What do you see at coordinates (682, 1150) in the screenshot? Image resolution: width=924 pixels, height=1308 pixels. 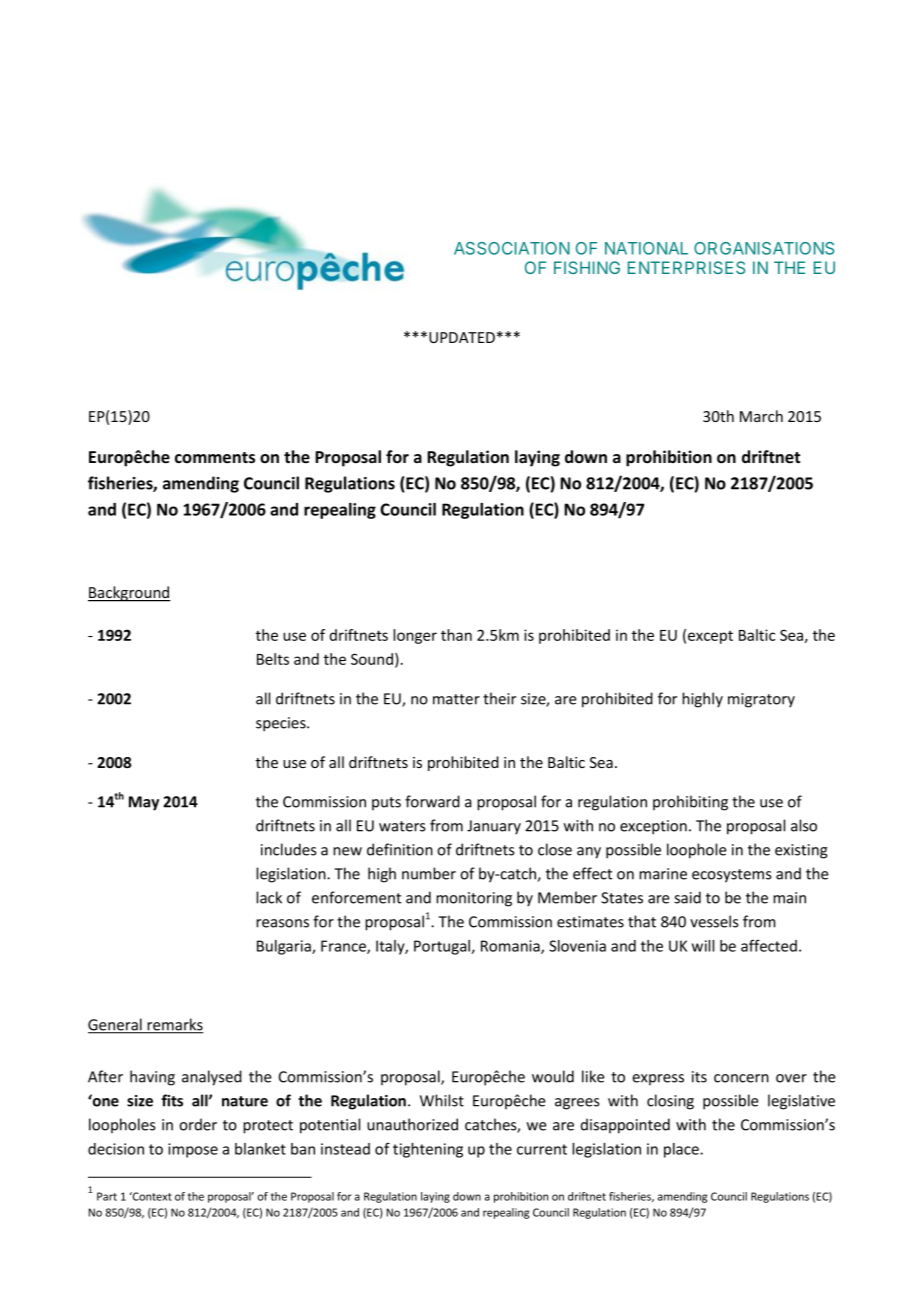 I see `place` at bounding box center [682, 1150].
